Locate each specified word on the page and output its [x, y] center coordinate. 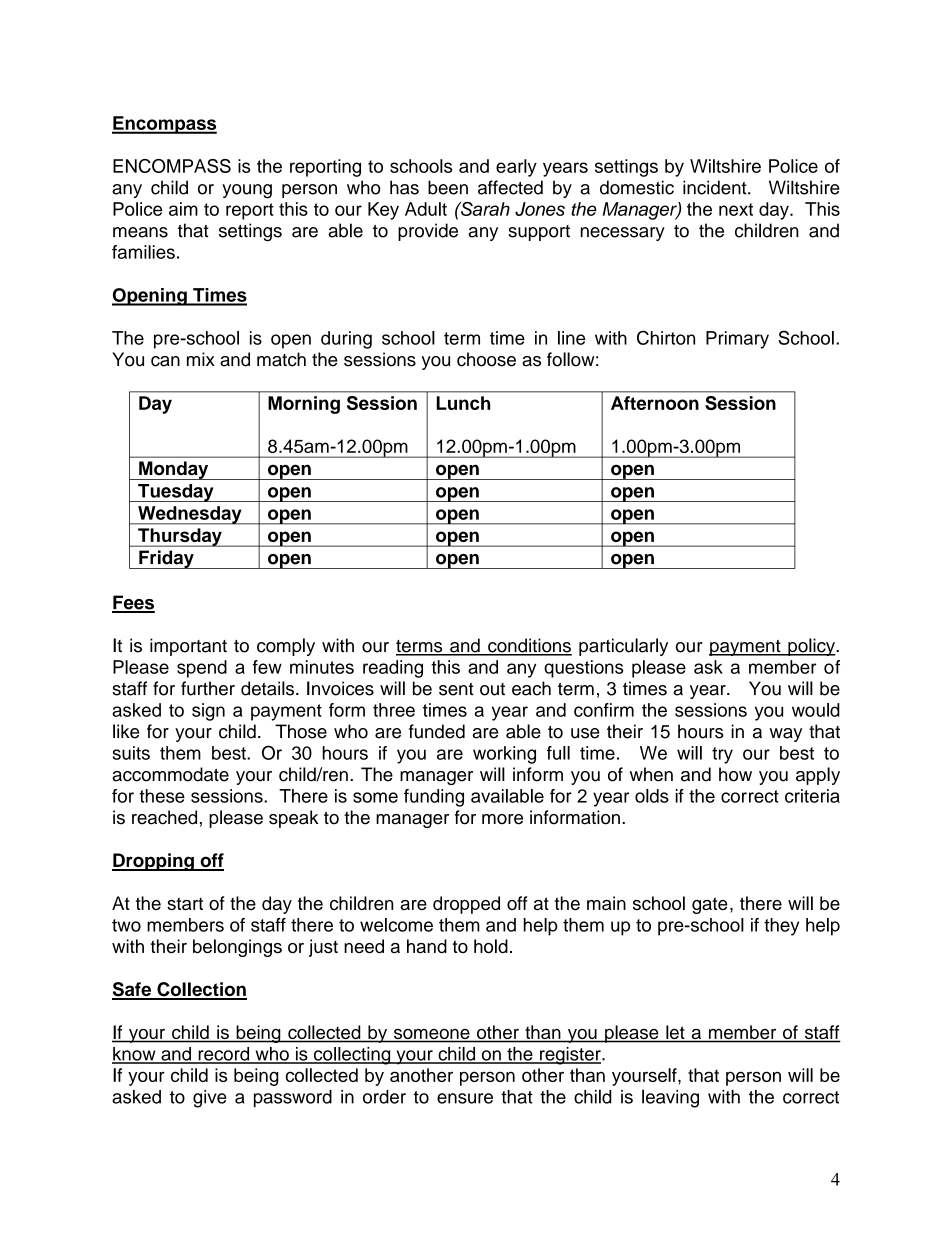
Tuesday [176, 493]
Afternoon [655, 403]
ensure [465, 1098]
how [735, 774]
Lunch [463, 403]
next [736, 209]
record [224, 1055]
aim [183, 209]
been [448, 187]
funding [434, 798]
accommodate [170, 774]
